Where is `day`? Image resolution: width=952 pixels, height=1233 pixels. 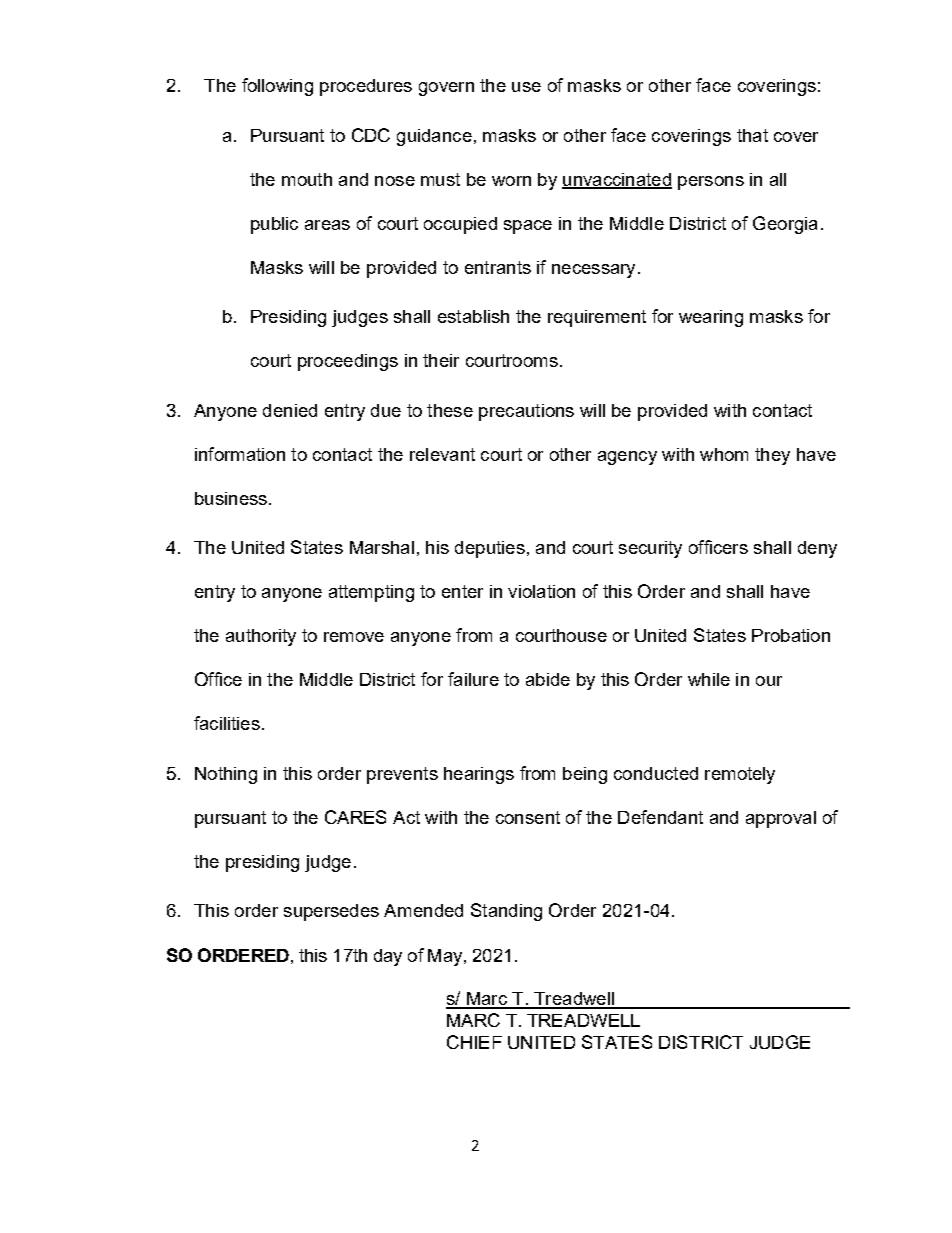 day is located at coordinates (388, 957).
